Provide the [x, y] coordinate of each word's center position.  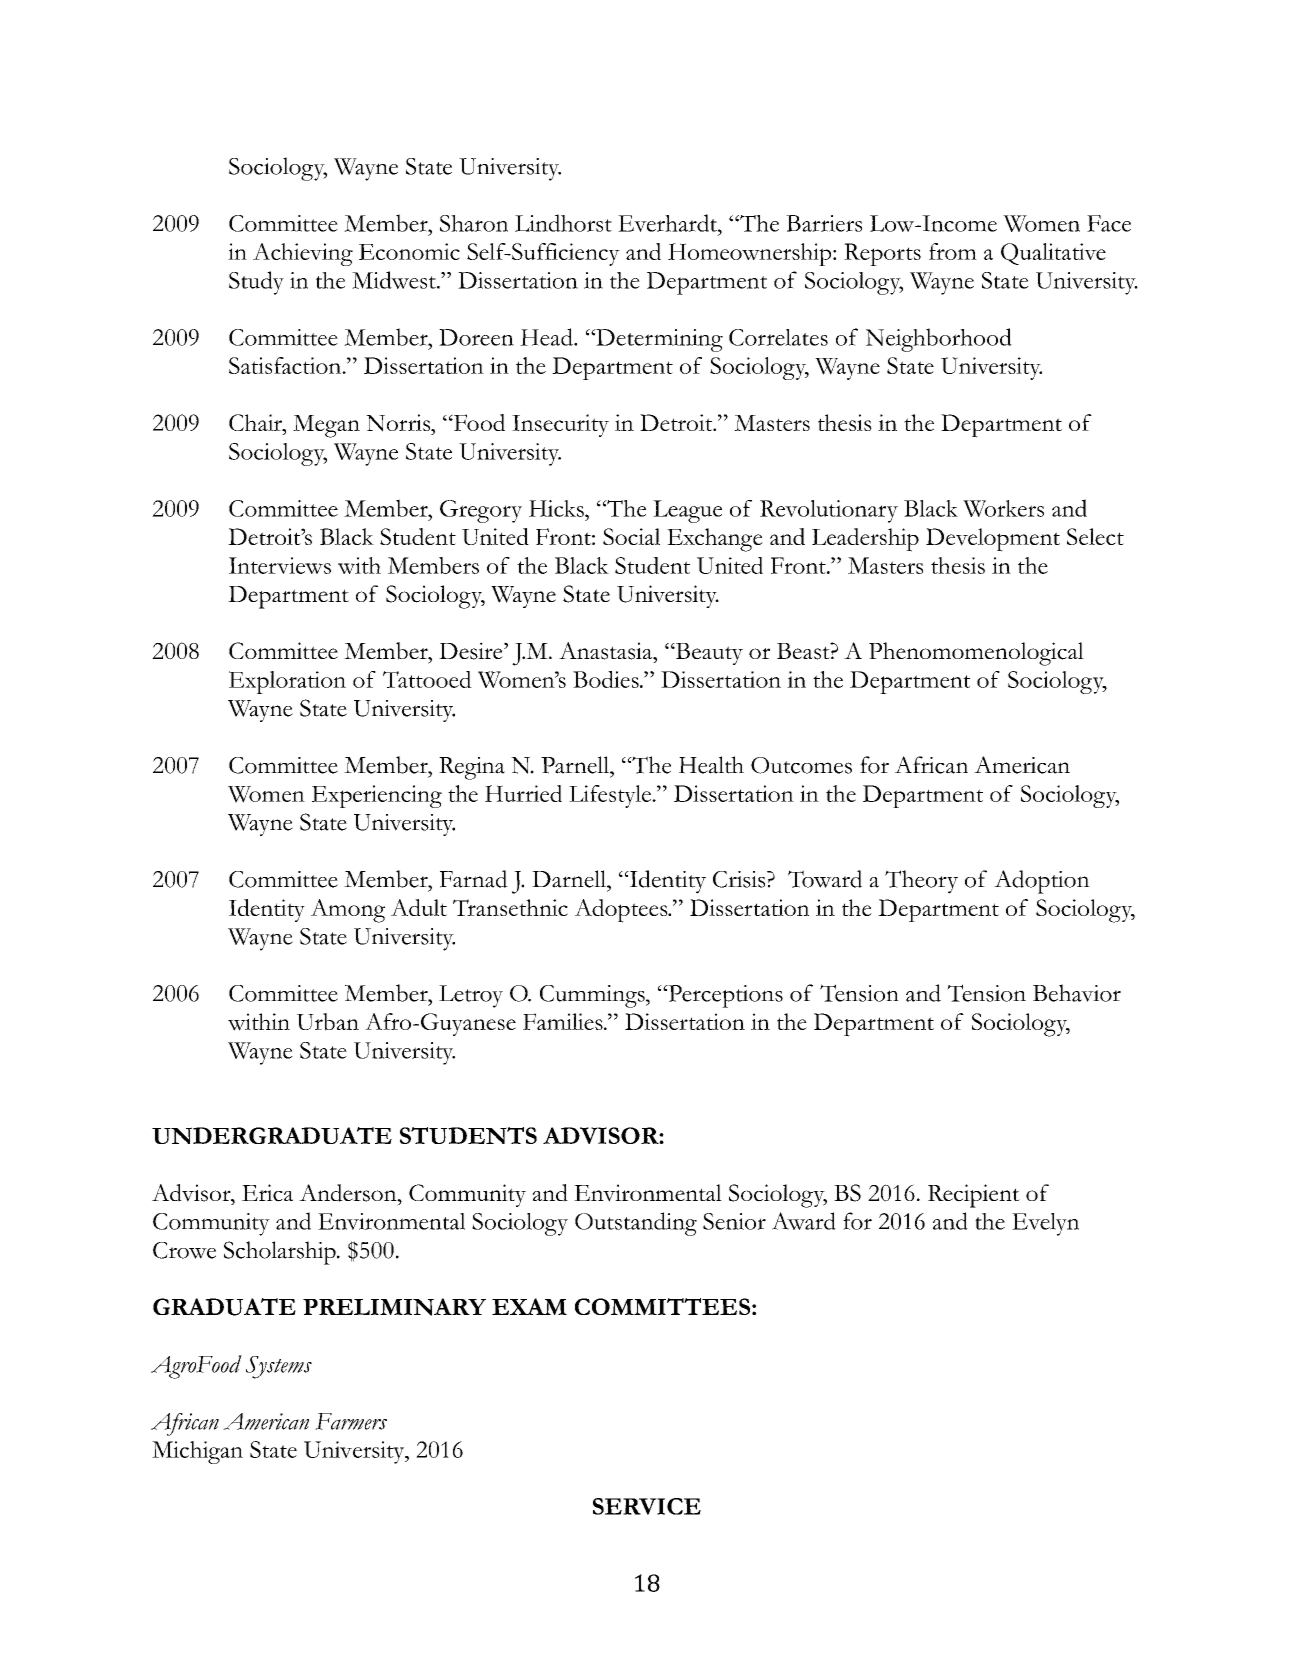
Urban [328, 1022]
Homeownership [751, 254]
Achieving [303, 254]
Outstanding [636, 1224]
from [953, 251]
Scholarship [281, 1253]
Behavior [1077, 993]
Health [711, 765]
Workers [1003, 508]
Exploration [287, 682]
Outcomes [801, 765]
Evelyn [1045, 1224]
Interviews [280, 565]
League [687, 511]
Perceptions [724, 996]
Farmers [351, 1421]
